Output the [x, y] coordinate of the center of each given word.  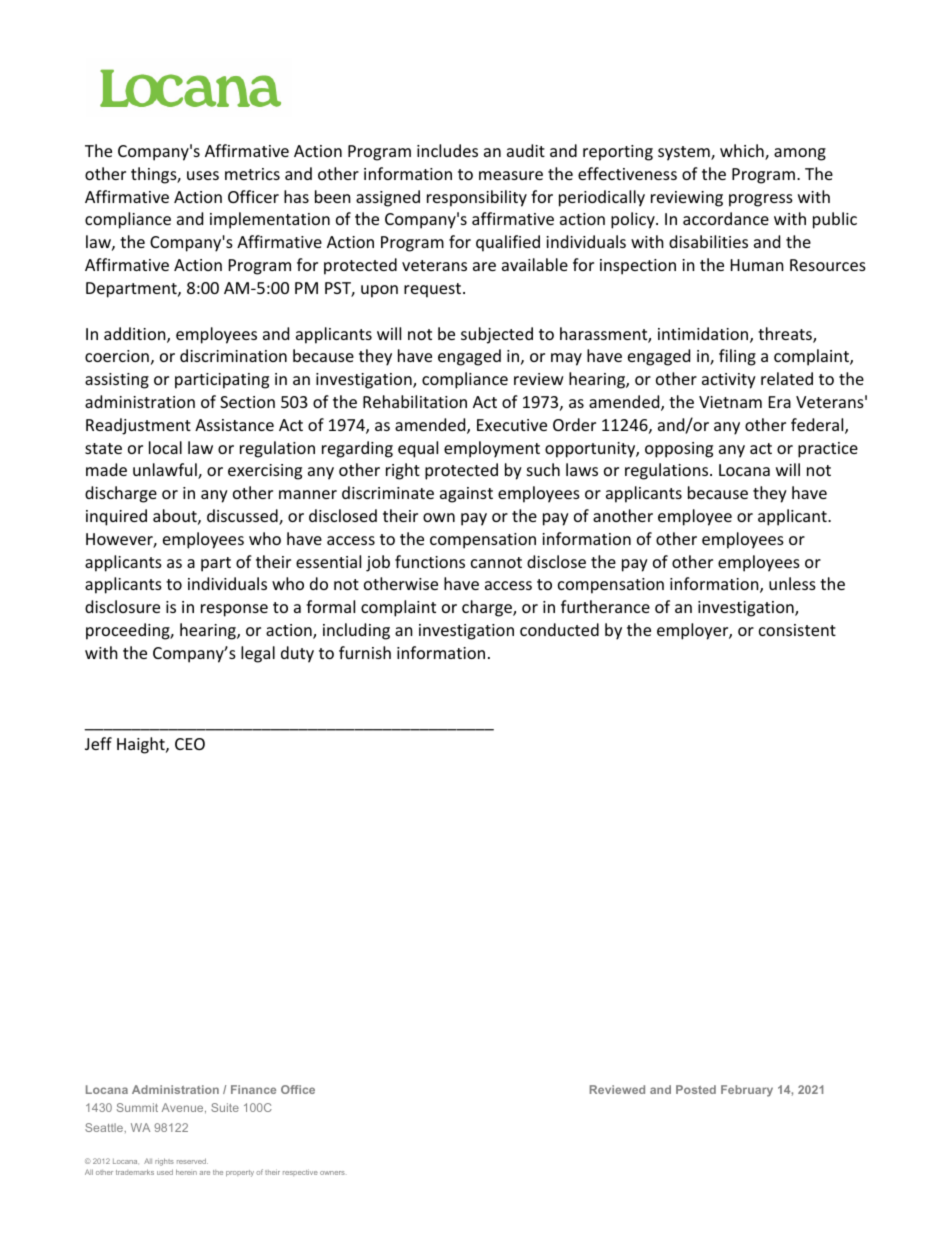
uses [203, 175]
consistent [797, 630]
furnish [365, 652]
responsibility [477, 198]
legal [258, 654]
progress [761, 200]
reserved [192, 1161]
